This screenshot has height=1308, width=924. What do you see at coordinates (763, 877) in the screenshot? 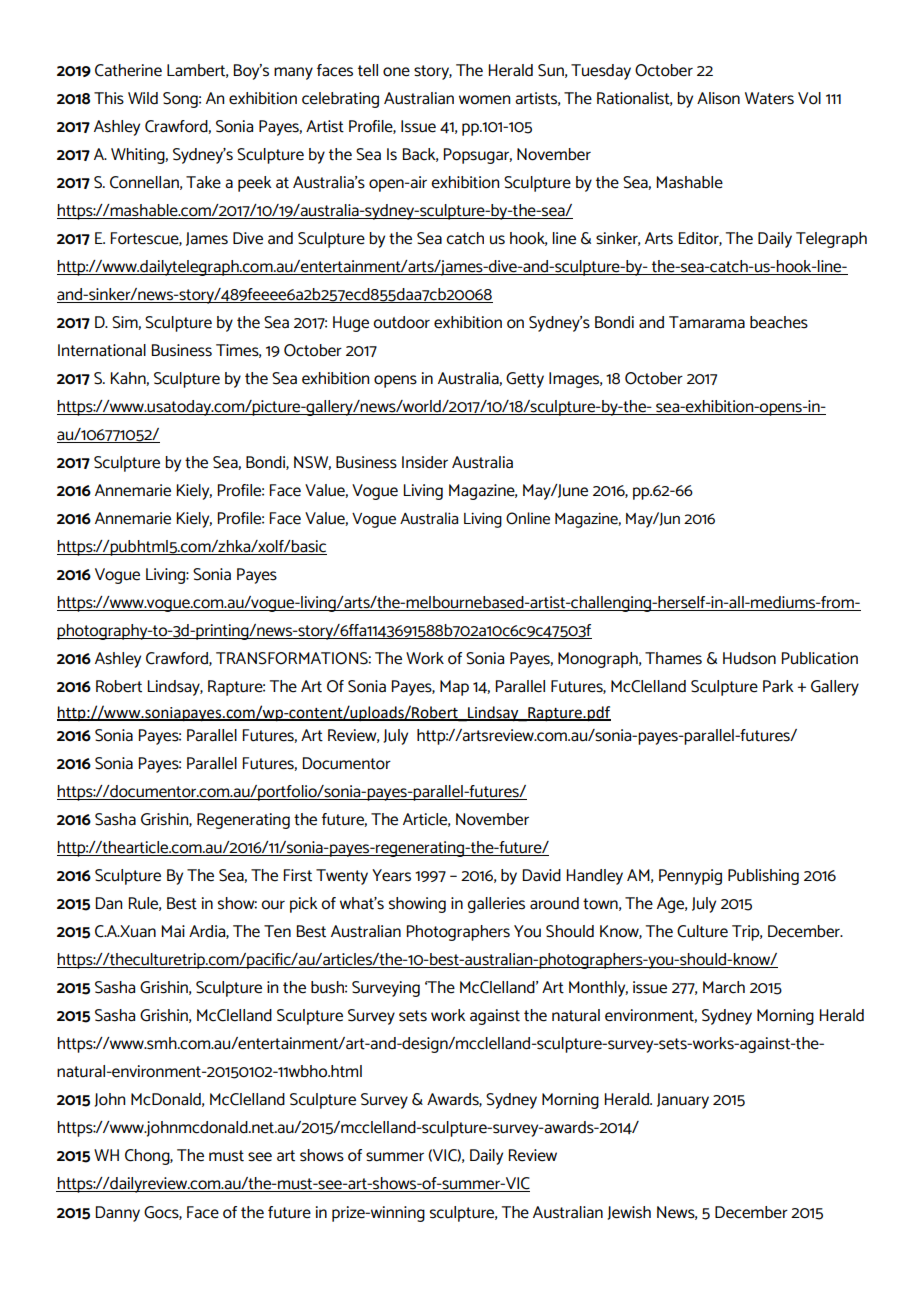
I see `Publishing` at bounding box center [763, 877].
